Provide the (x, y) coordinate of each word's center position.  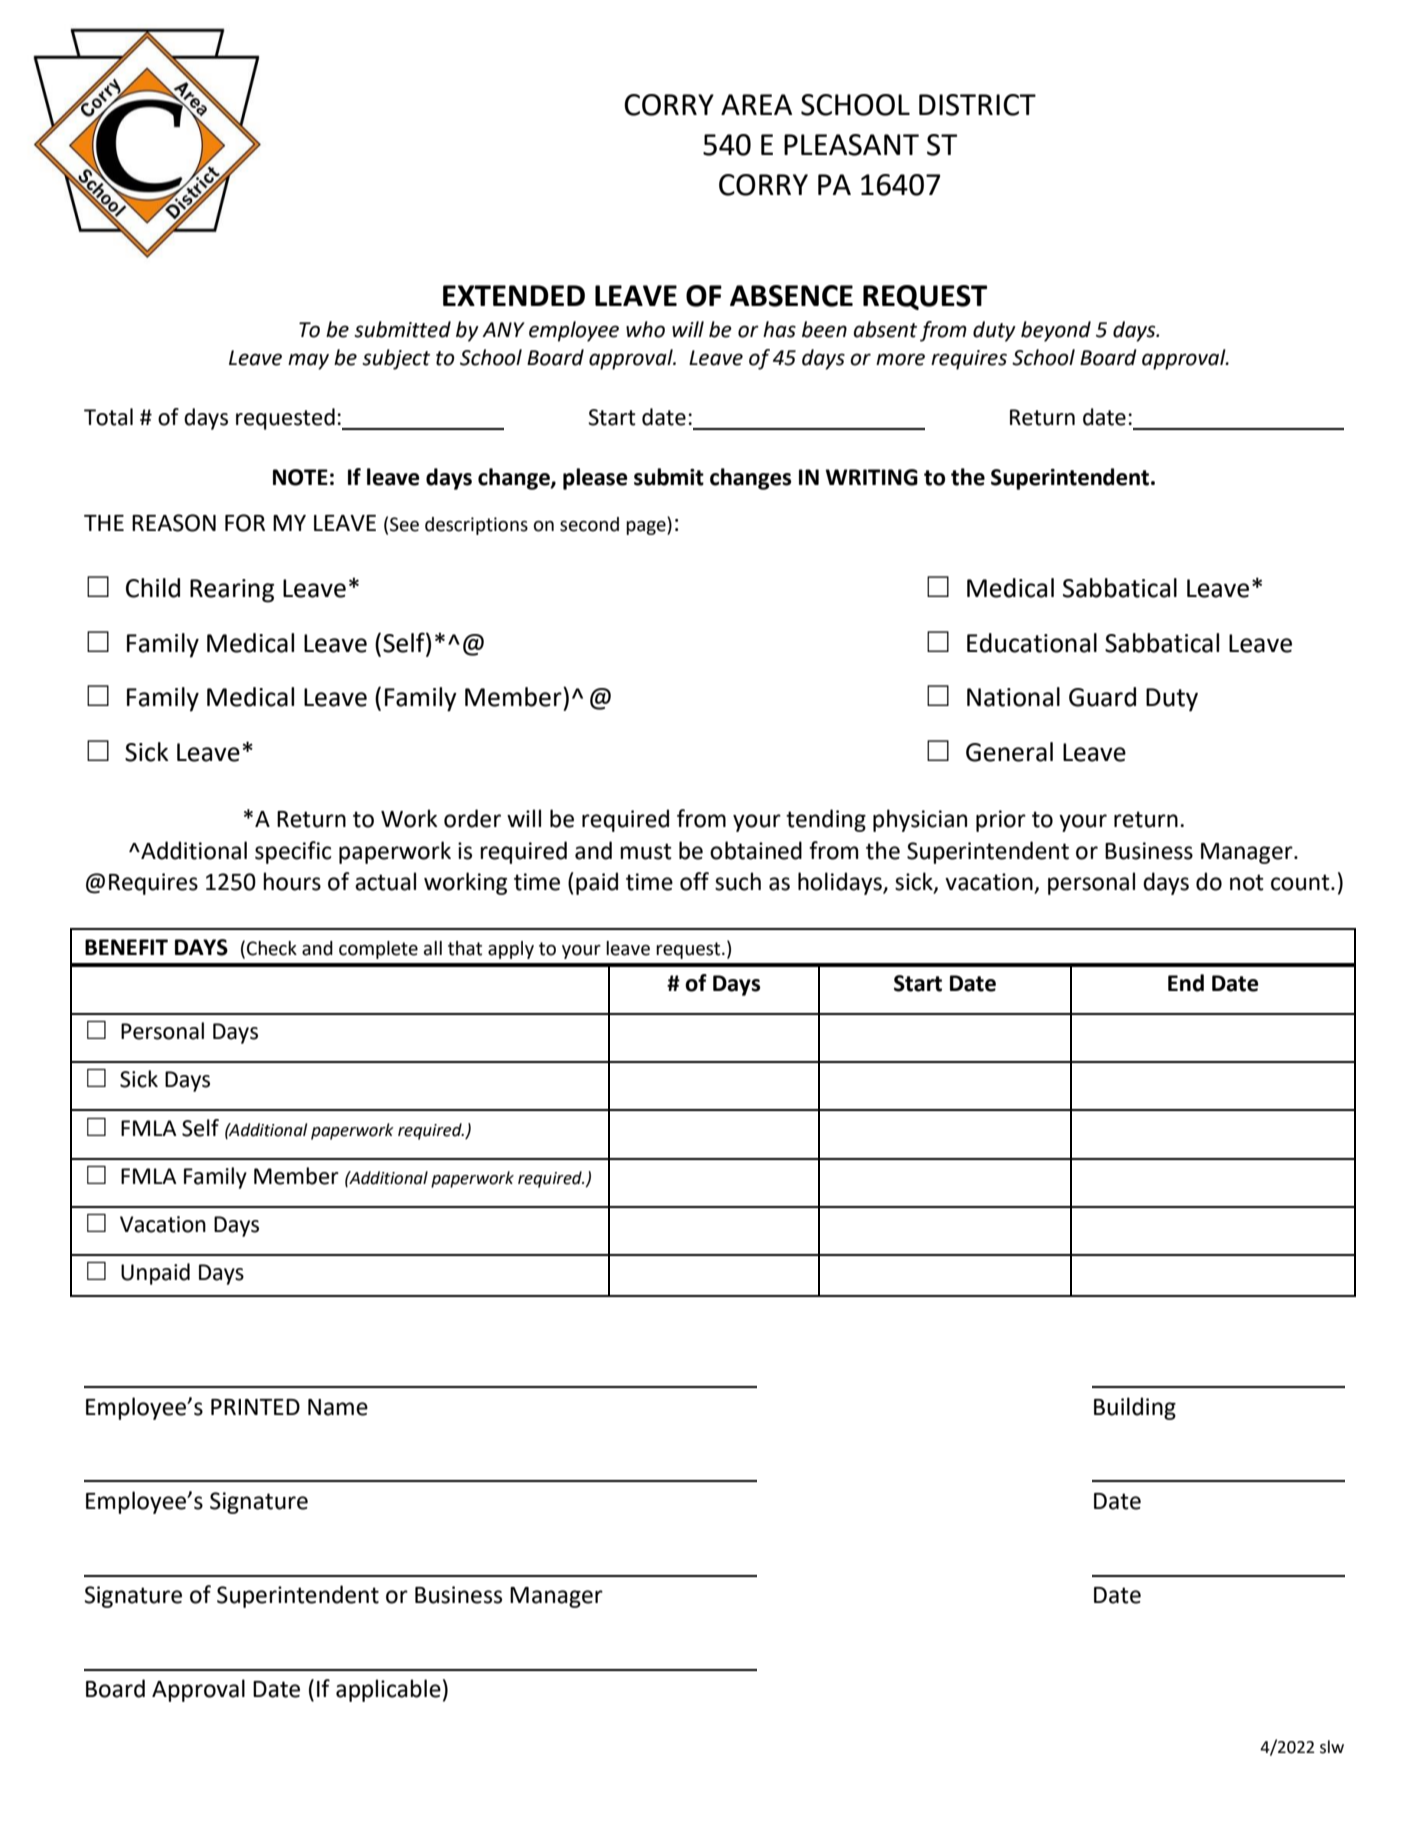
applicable (388, 1690)
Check (272, 948)
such (738, 881)
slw (1332, 1747)
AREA (756, 104)
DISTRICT (977, 105)
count (1301, 882)
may (308, 361)
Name (338, 1407)
